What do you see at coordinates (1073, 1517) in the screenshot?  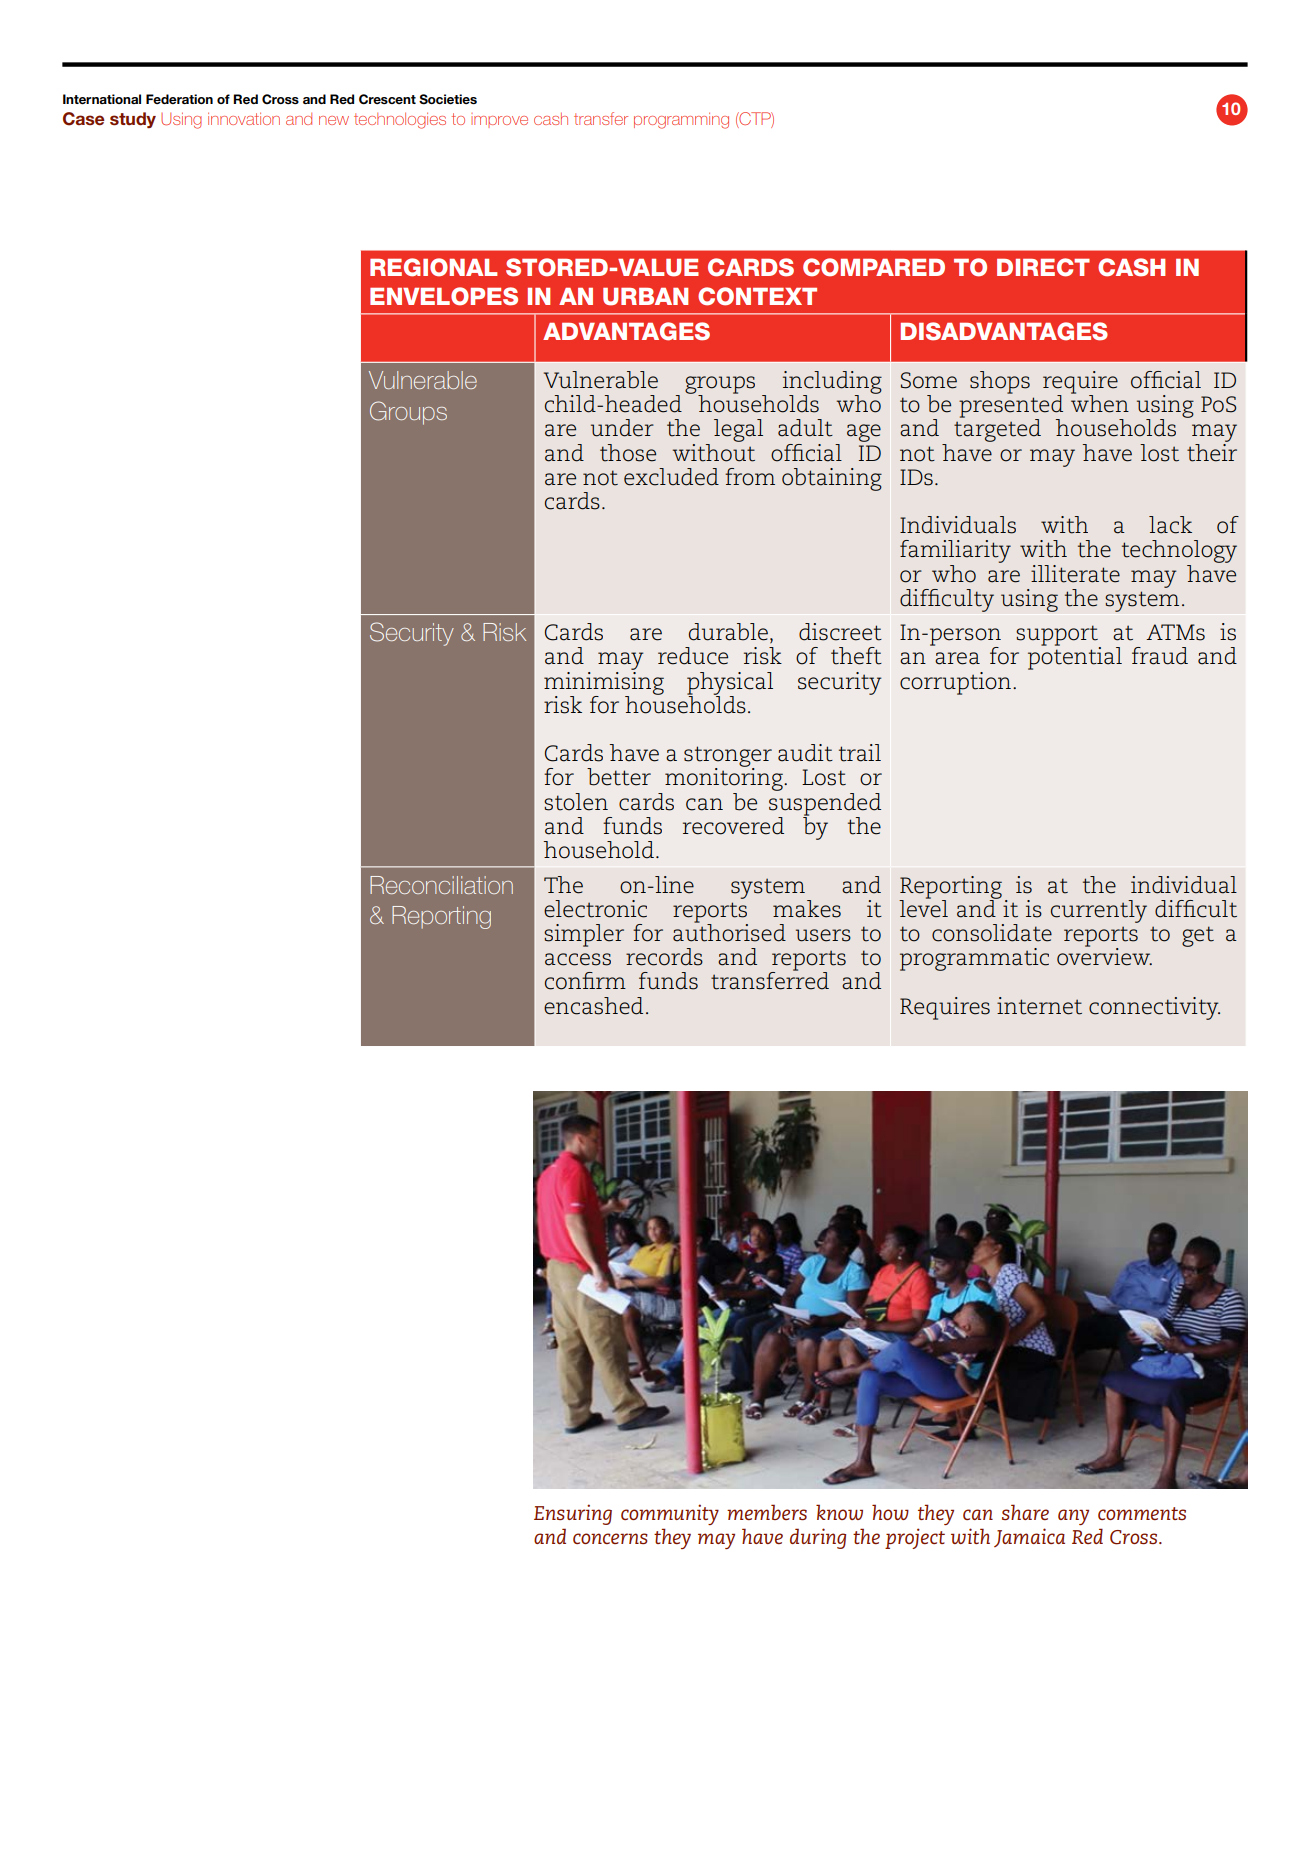 I see `any` at bounding box center [1073, 1517].
